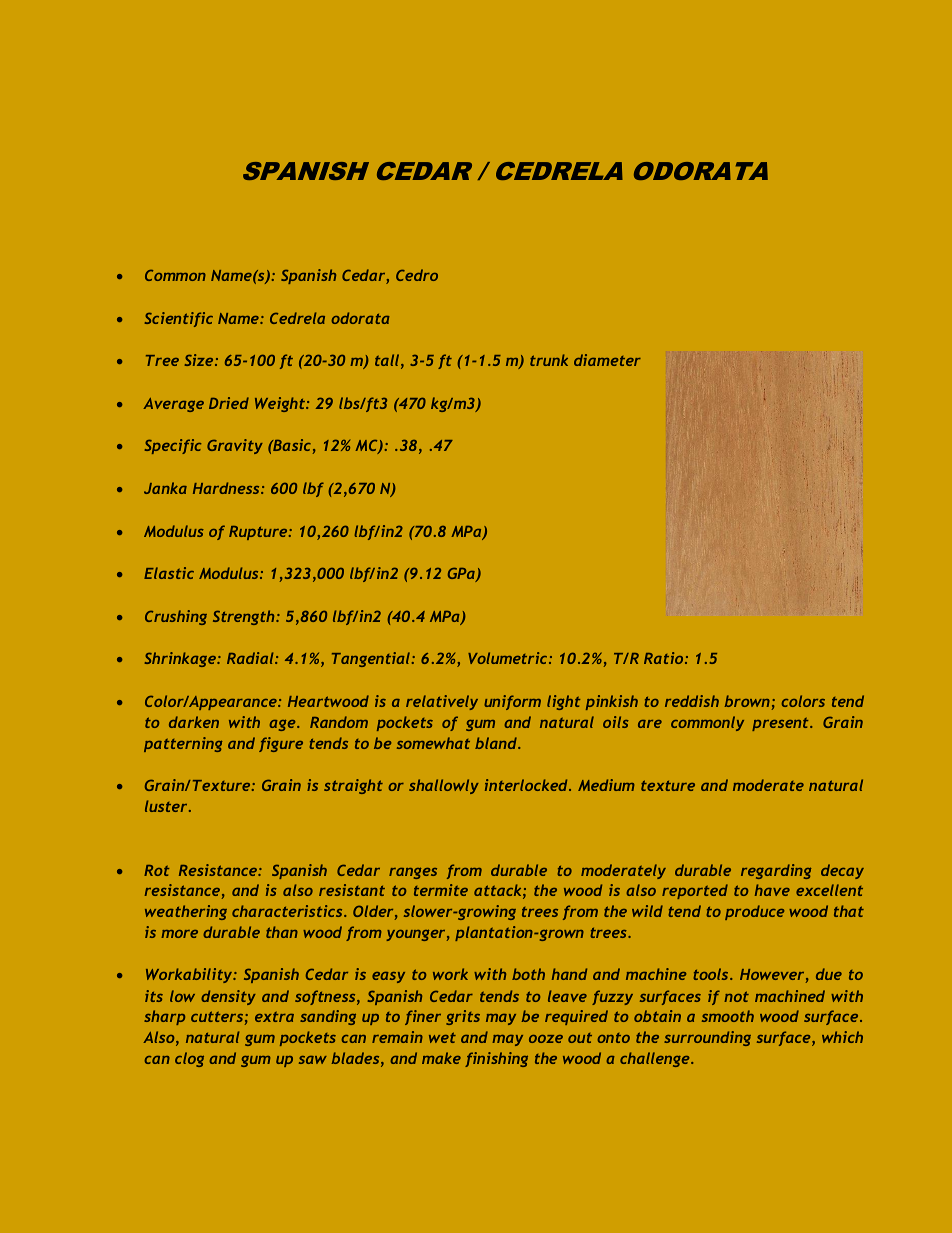 The height and width of the page is (1233, 952). Describe the element at coordinates (200, 360) in the page. I see `Size` at that location.
